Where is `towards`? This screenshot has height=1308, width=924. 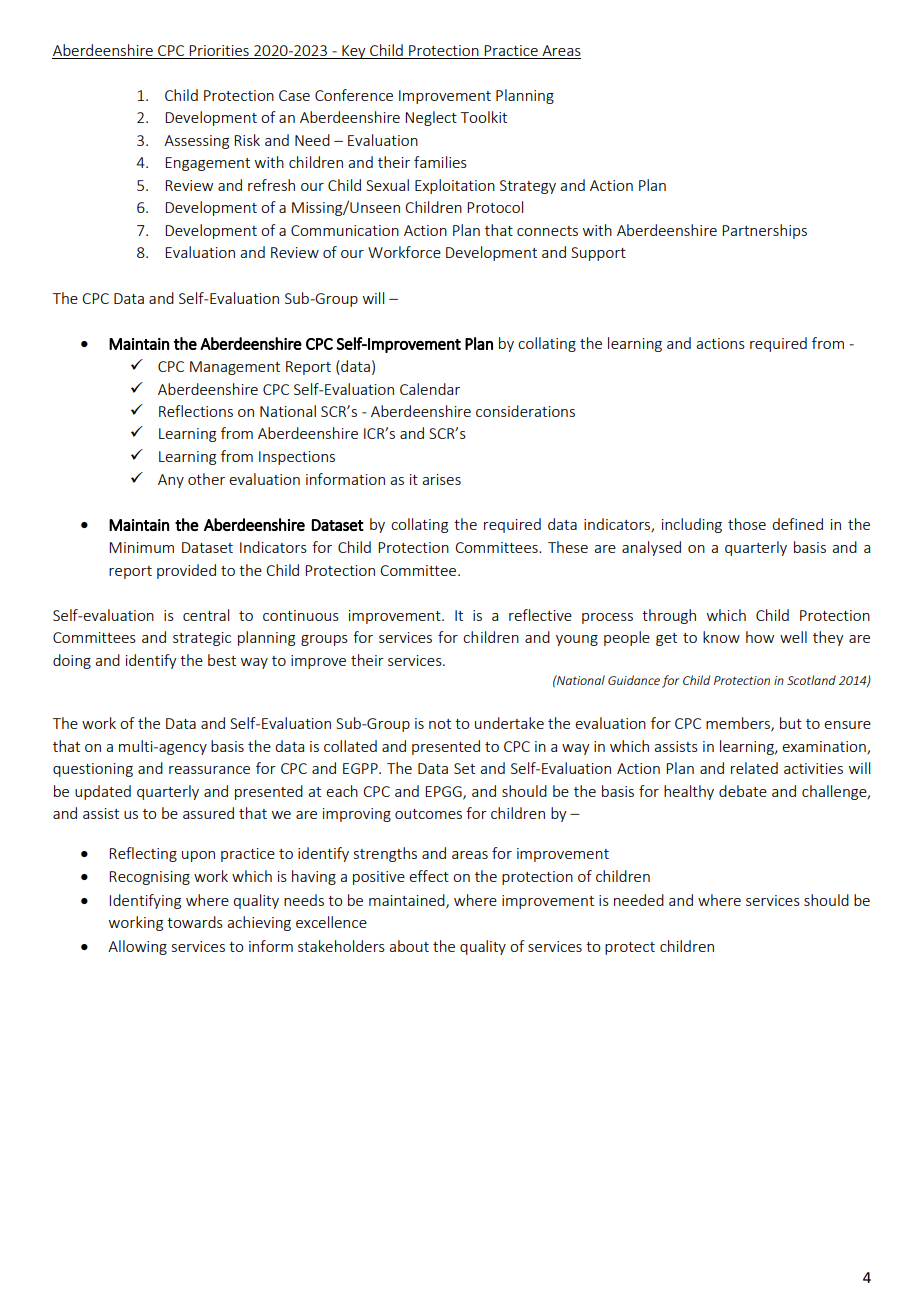
towards is located at coordinates (195, 922).
